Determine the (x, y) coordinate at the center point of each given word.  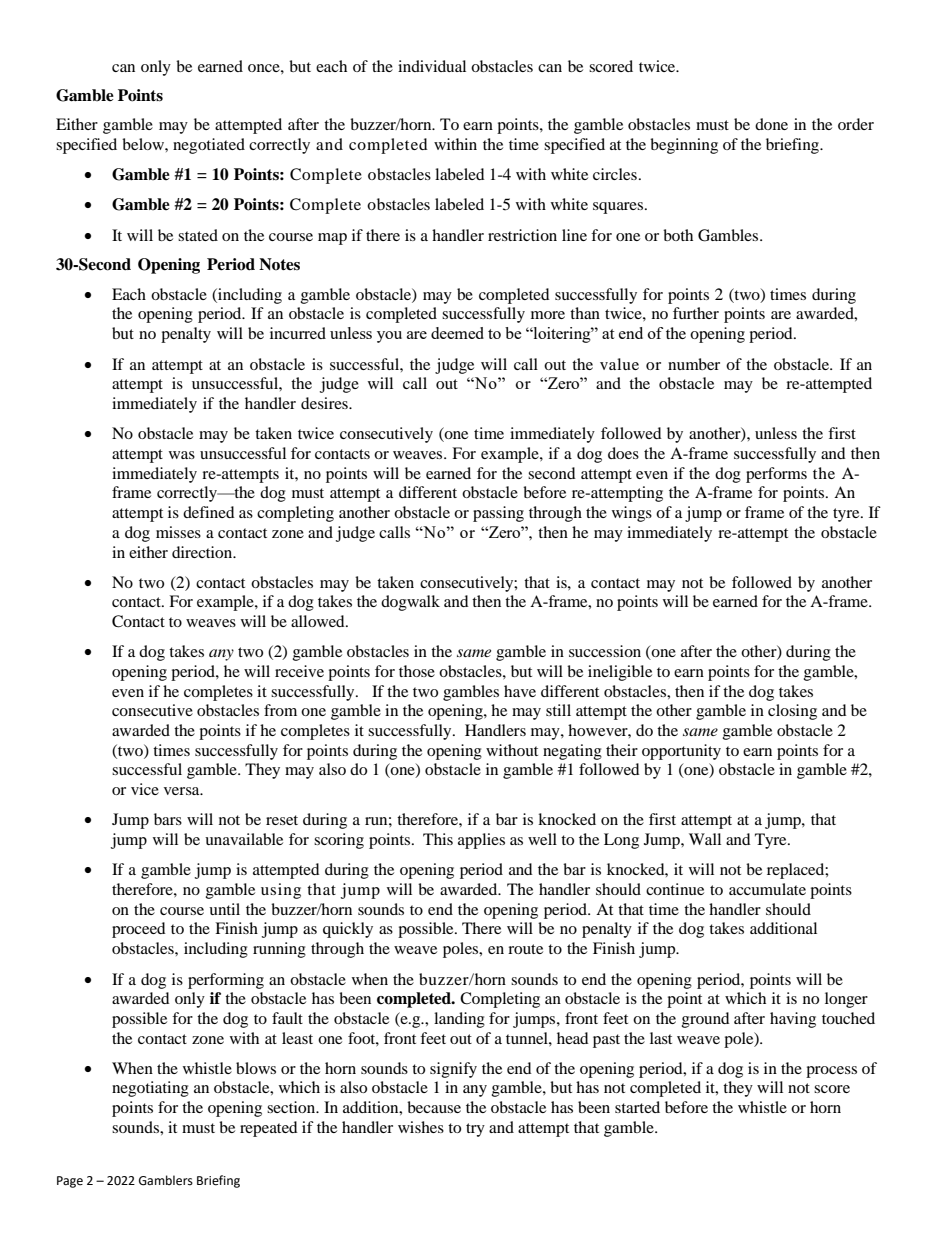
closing (792, 712)
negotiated (209, 146)
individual (432, 66)
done (771, 124)
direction (203, 552)
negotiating (150, 1089)
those (417, 671)
